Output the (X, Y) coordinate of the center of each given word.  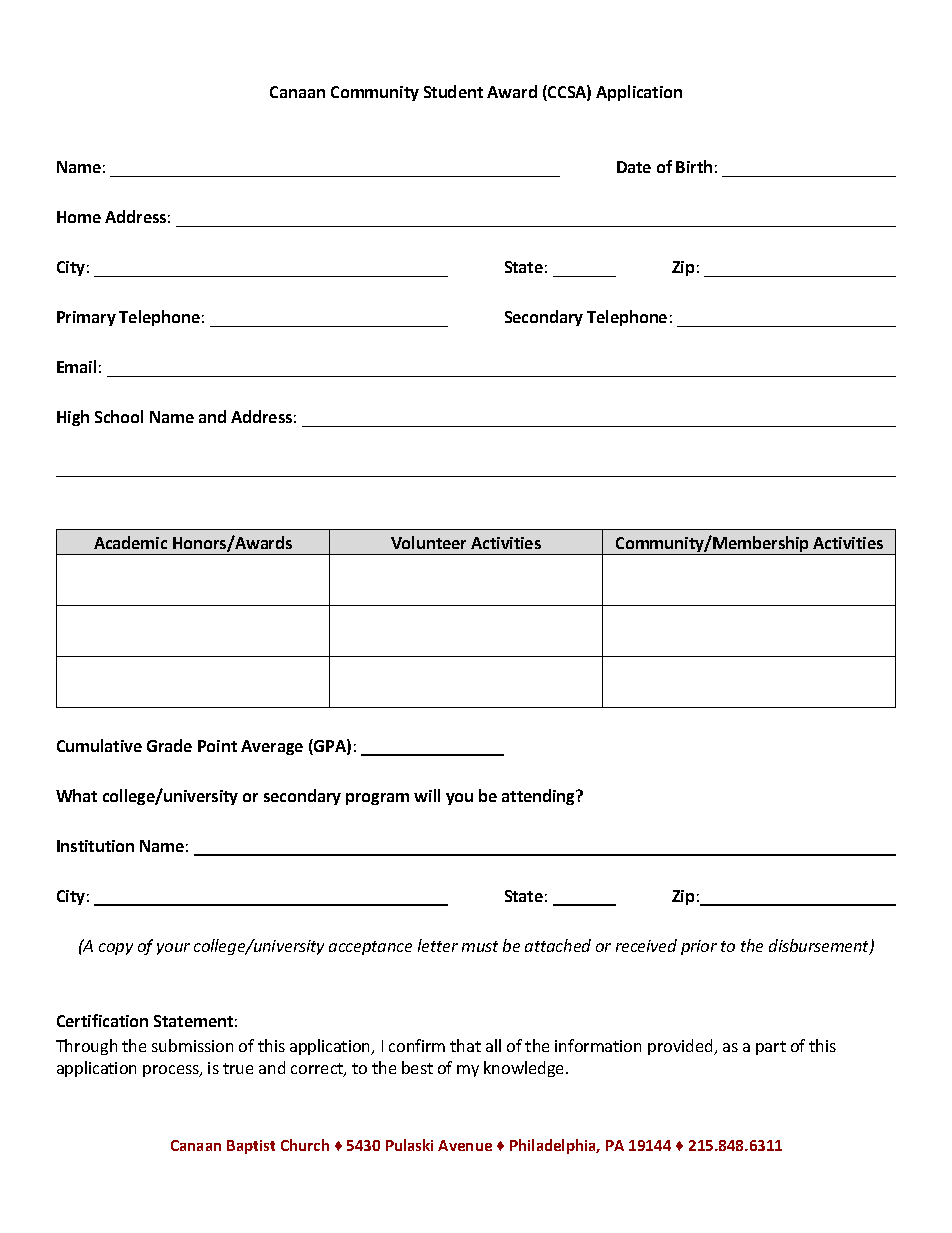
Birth (694, 166)
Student (453, 91)
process (172, 1071)
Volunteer (428, 542)
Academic (130, 542)
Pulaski (409, 1145)
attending (540, 797)
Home (79, 217)
